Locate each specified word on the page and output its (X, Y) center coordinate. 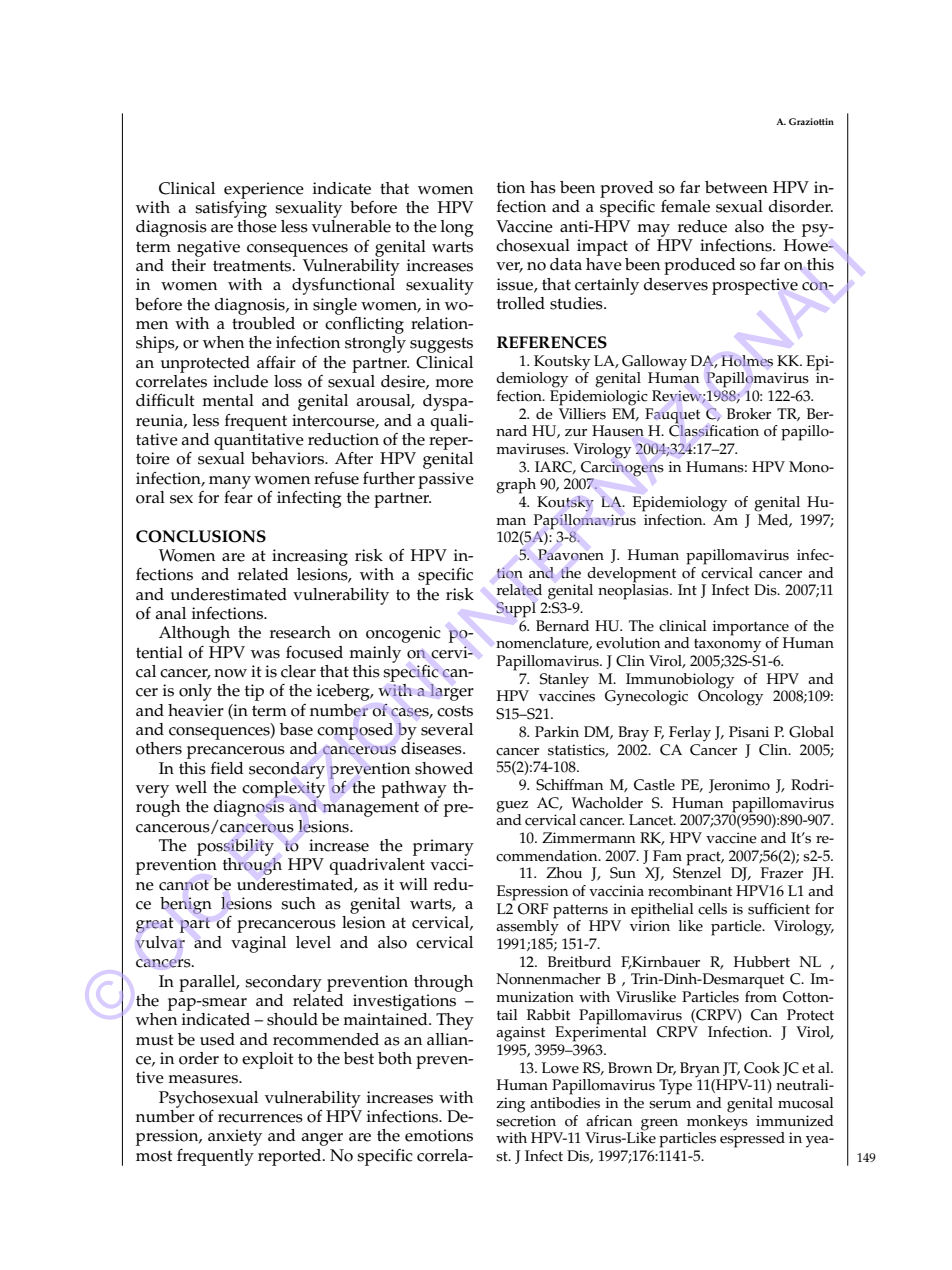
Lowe (560, 1068)
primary (443, 847)
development (631, 575)
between (736, 187)
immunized (795, 1121)
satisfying (231, 208)
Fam (667, 855)
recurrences (260, 1118)
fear (238, 496)
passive (446, 480)
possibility (235, 847)
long (457, 228)
